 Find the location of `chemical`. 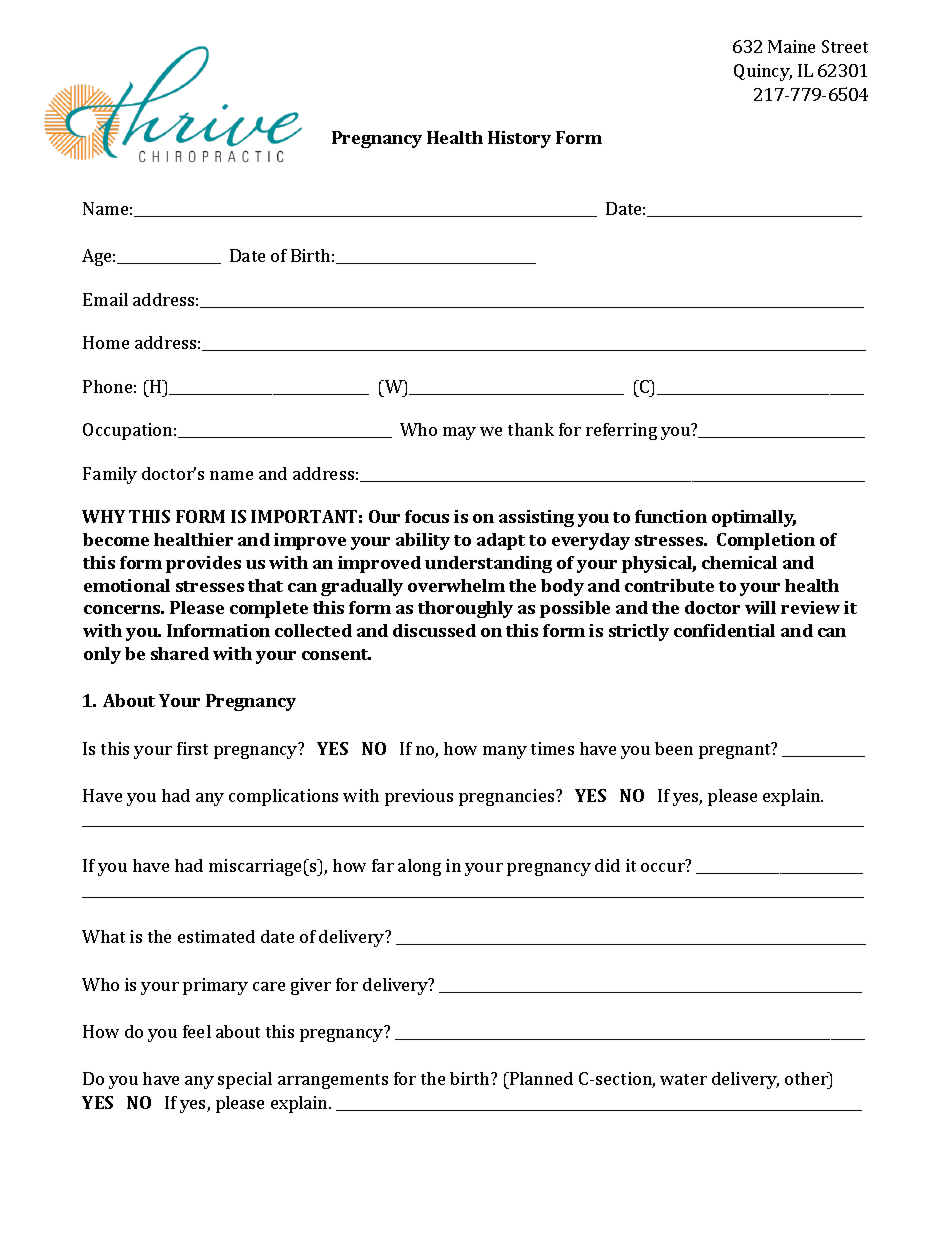

chemical is located at coordinates (739, 562).
